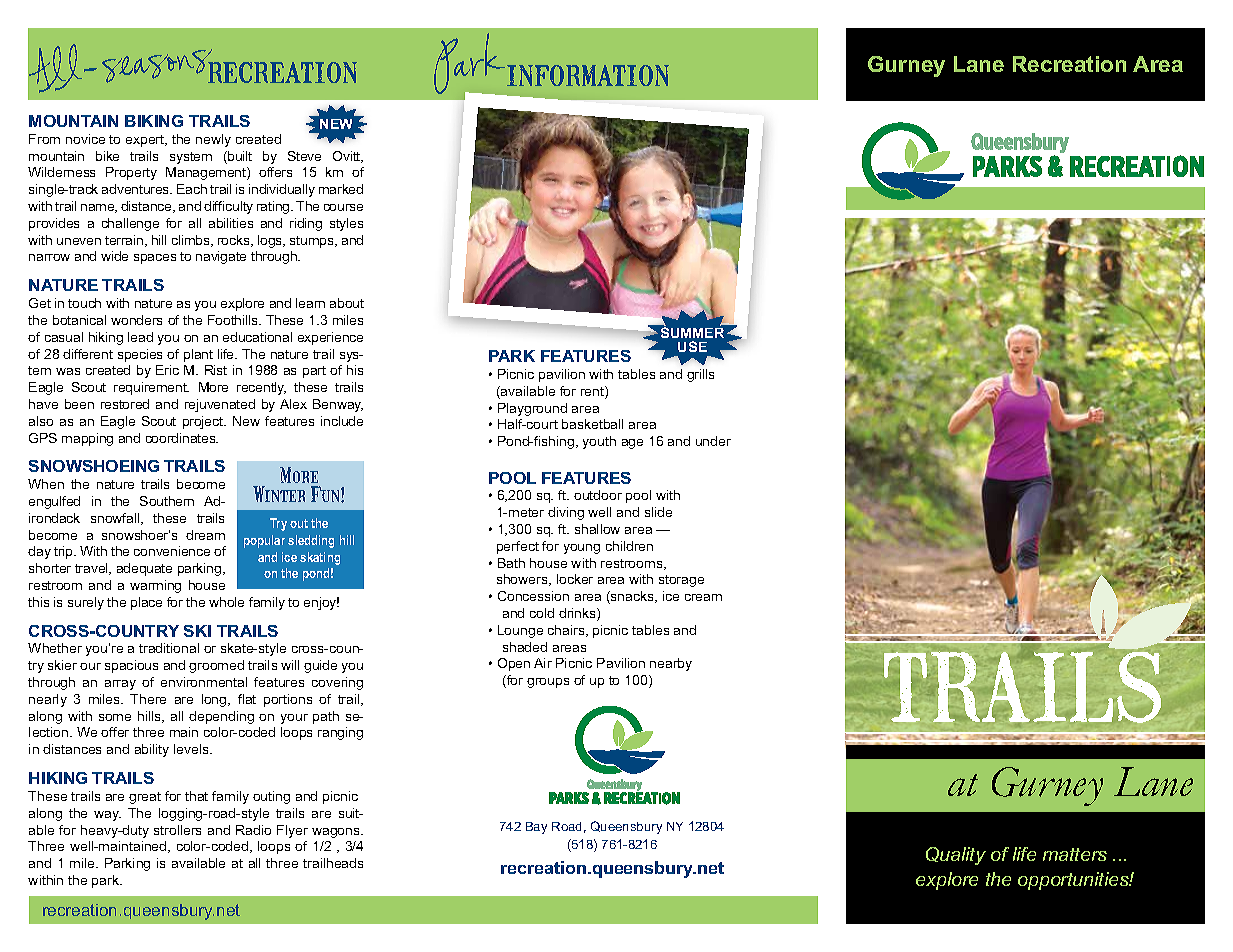 This document has height=952, width=1233. I want to click on under, so click(713, 441).
